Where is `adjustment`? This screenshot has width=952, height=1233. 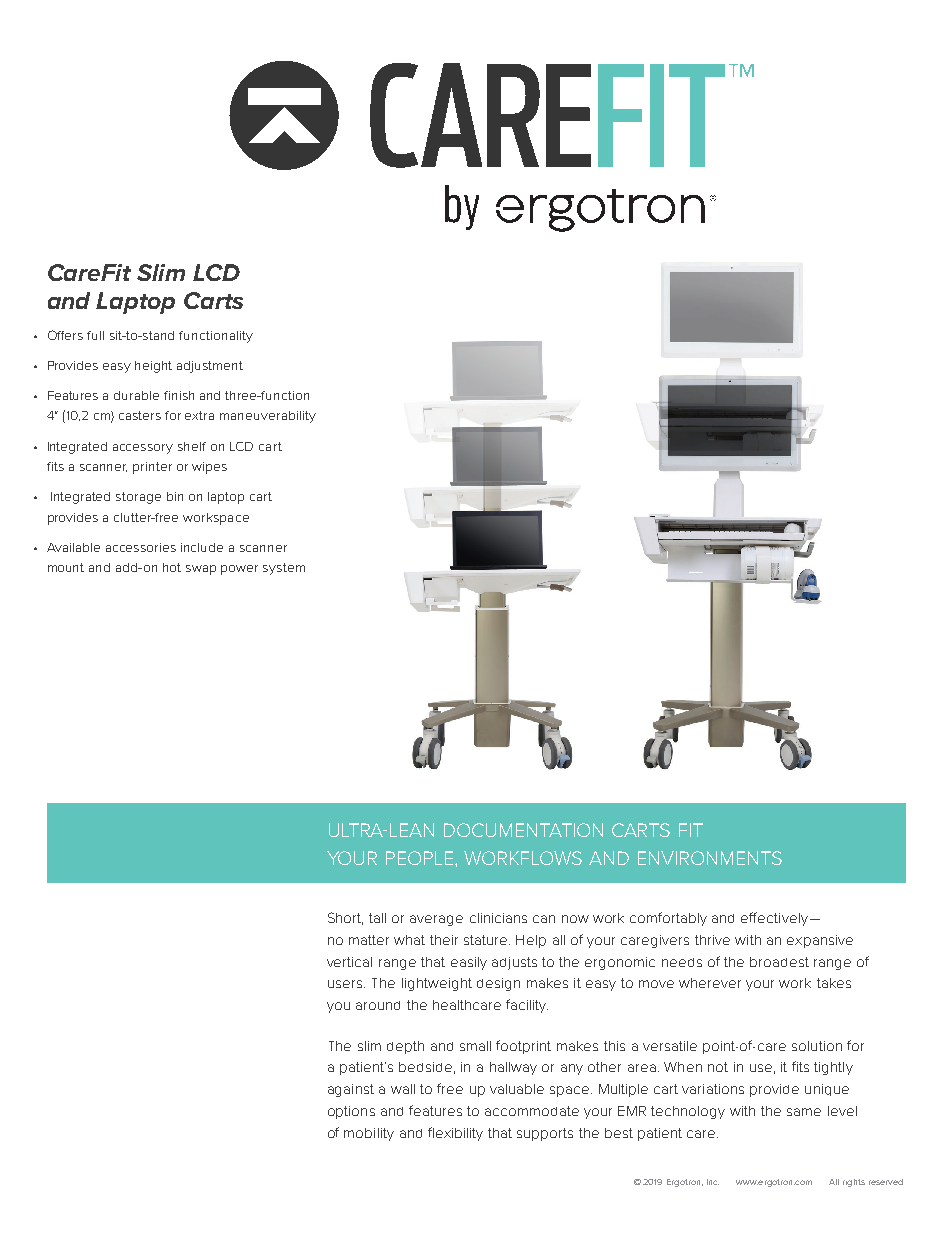
adjustment is located at coordinates (210, 367).
